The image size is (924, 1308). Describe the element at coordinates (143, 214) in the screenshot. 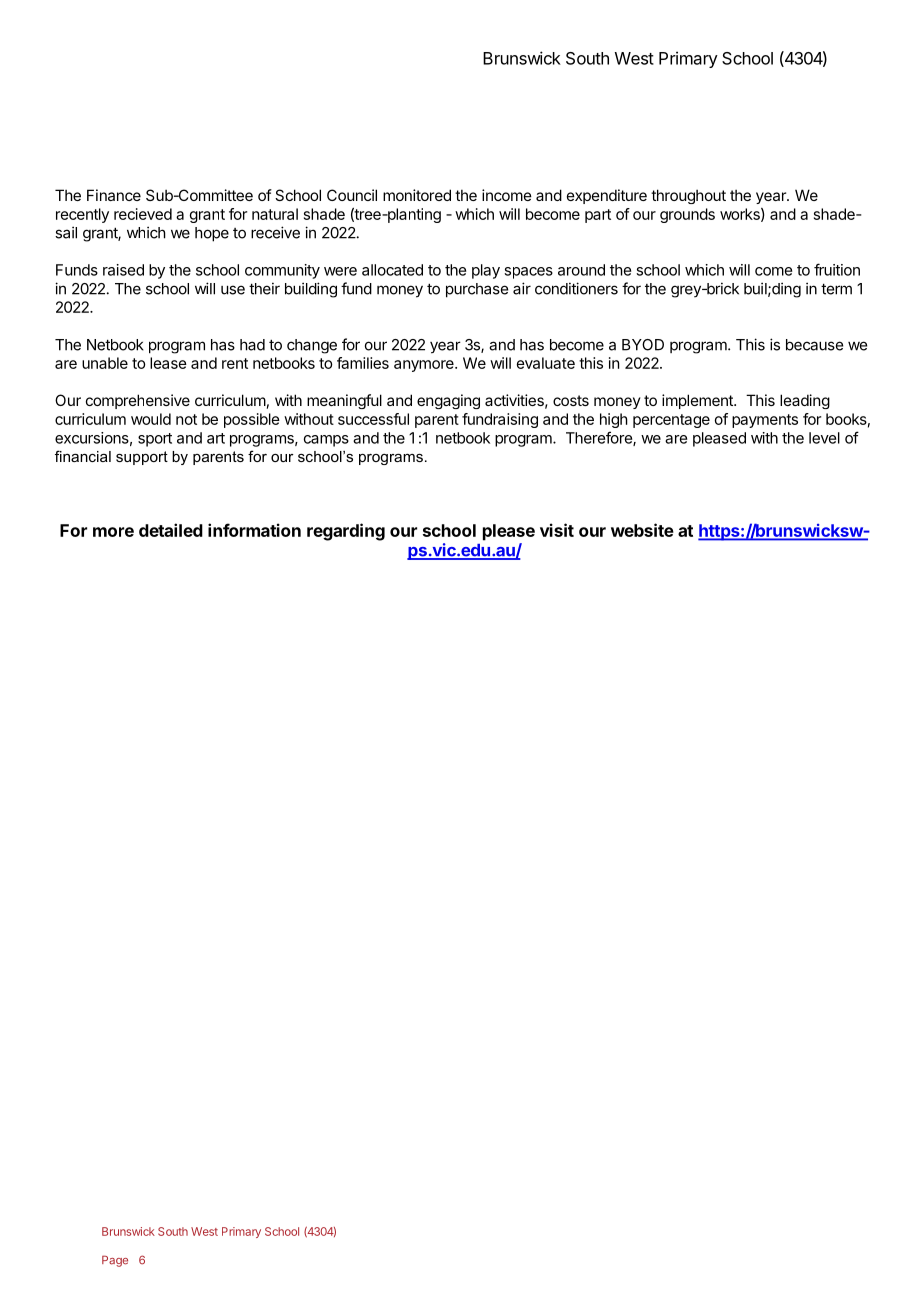

I see `recieved` at that location.
